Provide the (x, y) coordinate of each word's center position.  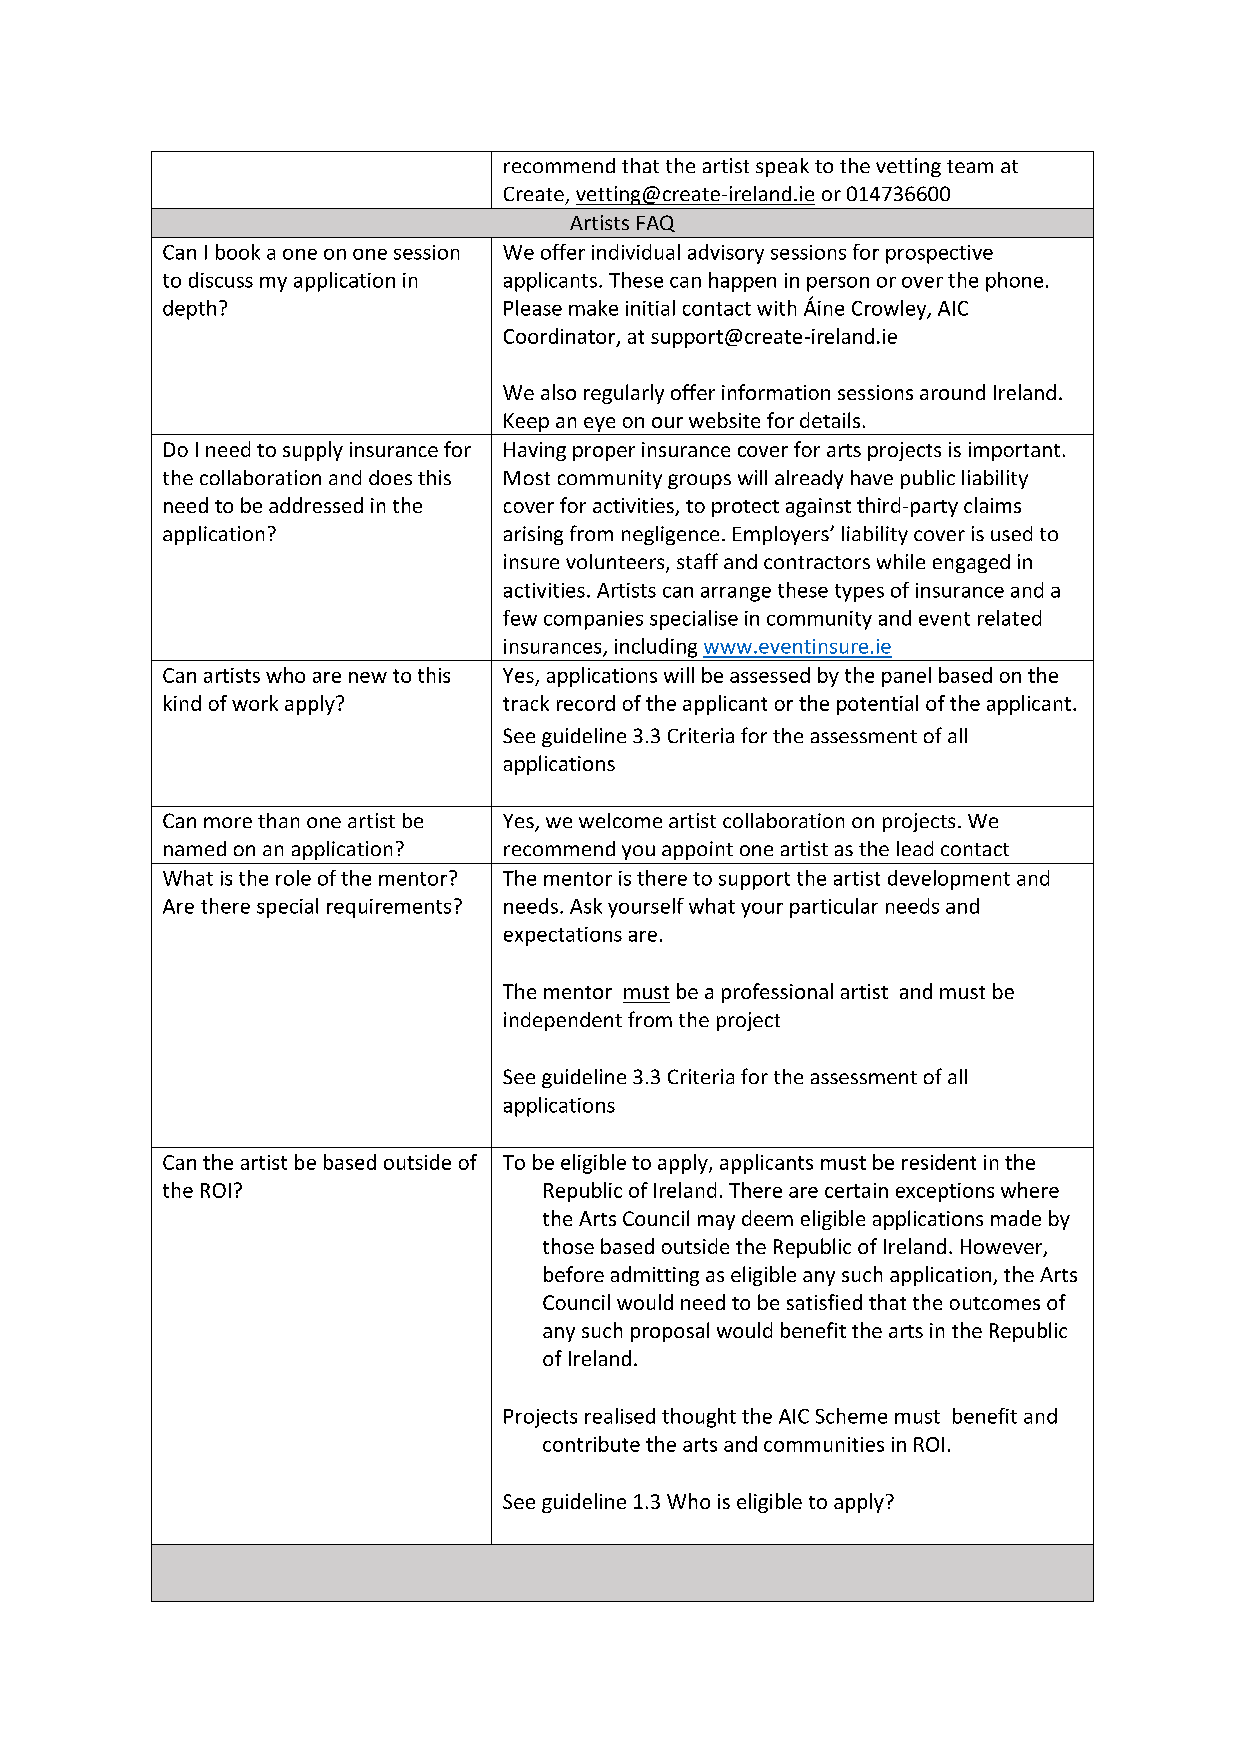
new (368, 677)
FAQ (656, 223)
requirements (389, 908)
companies (593, 620)
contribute (591, 1444)
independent (563, 1021)
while (901, 561)
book (238, 252)
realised (620, 1416)
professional (777, 993)
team (970, 166)
